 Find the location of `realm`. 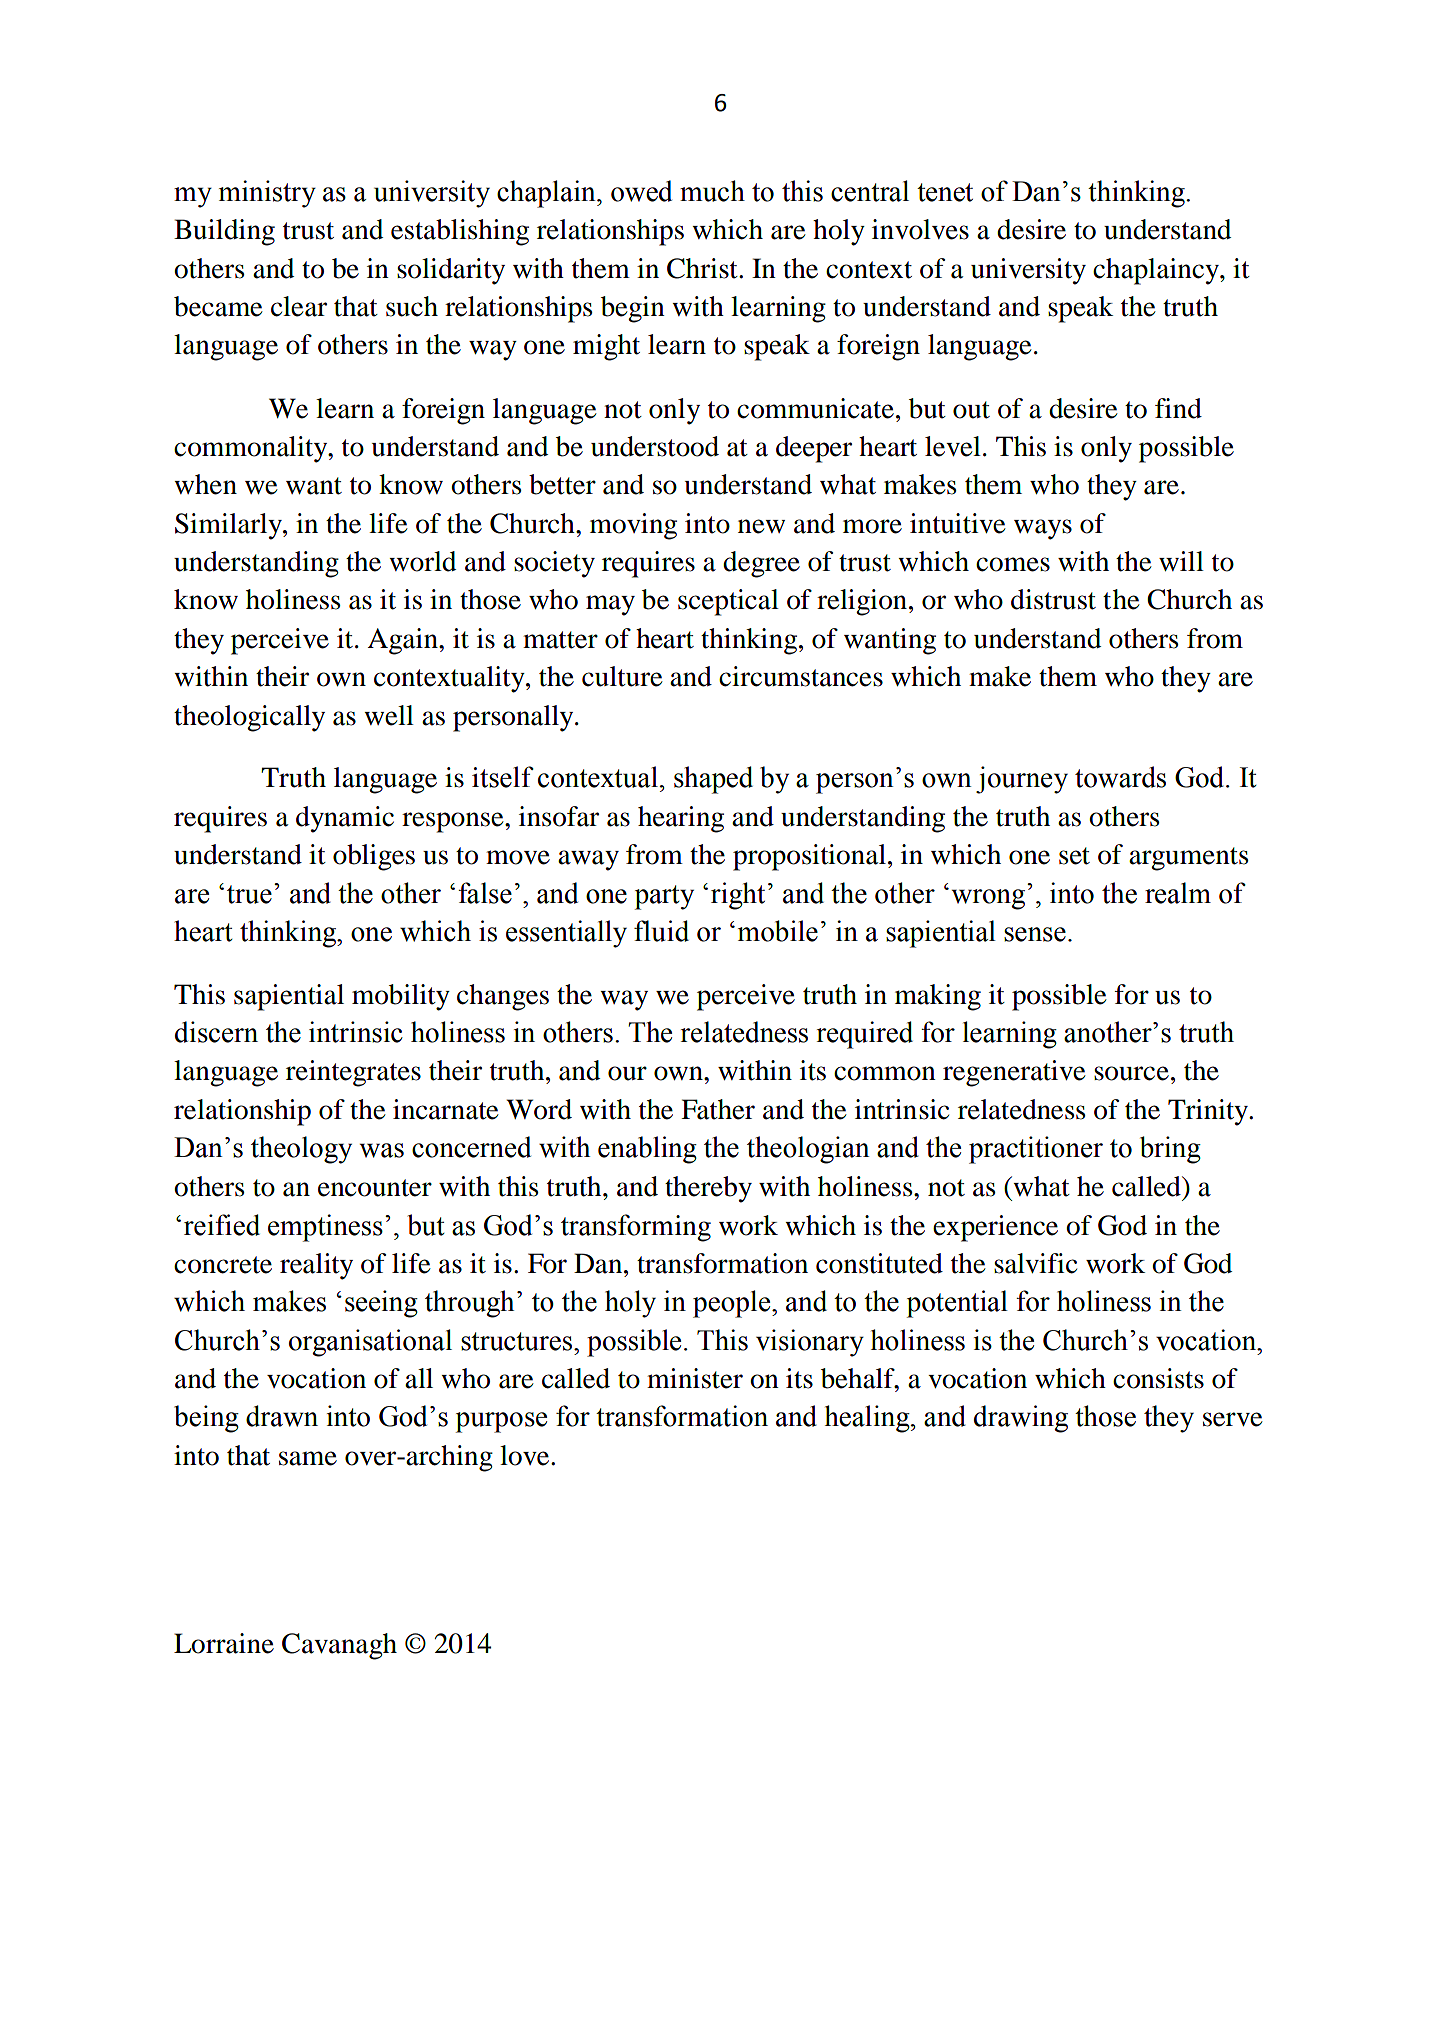

realm is located at coordinates (1178, 893).
